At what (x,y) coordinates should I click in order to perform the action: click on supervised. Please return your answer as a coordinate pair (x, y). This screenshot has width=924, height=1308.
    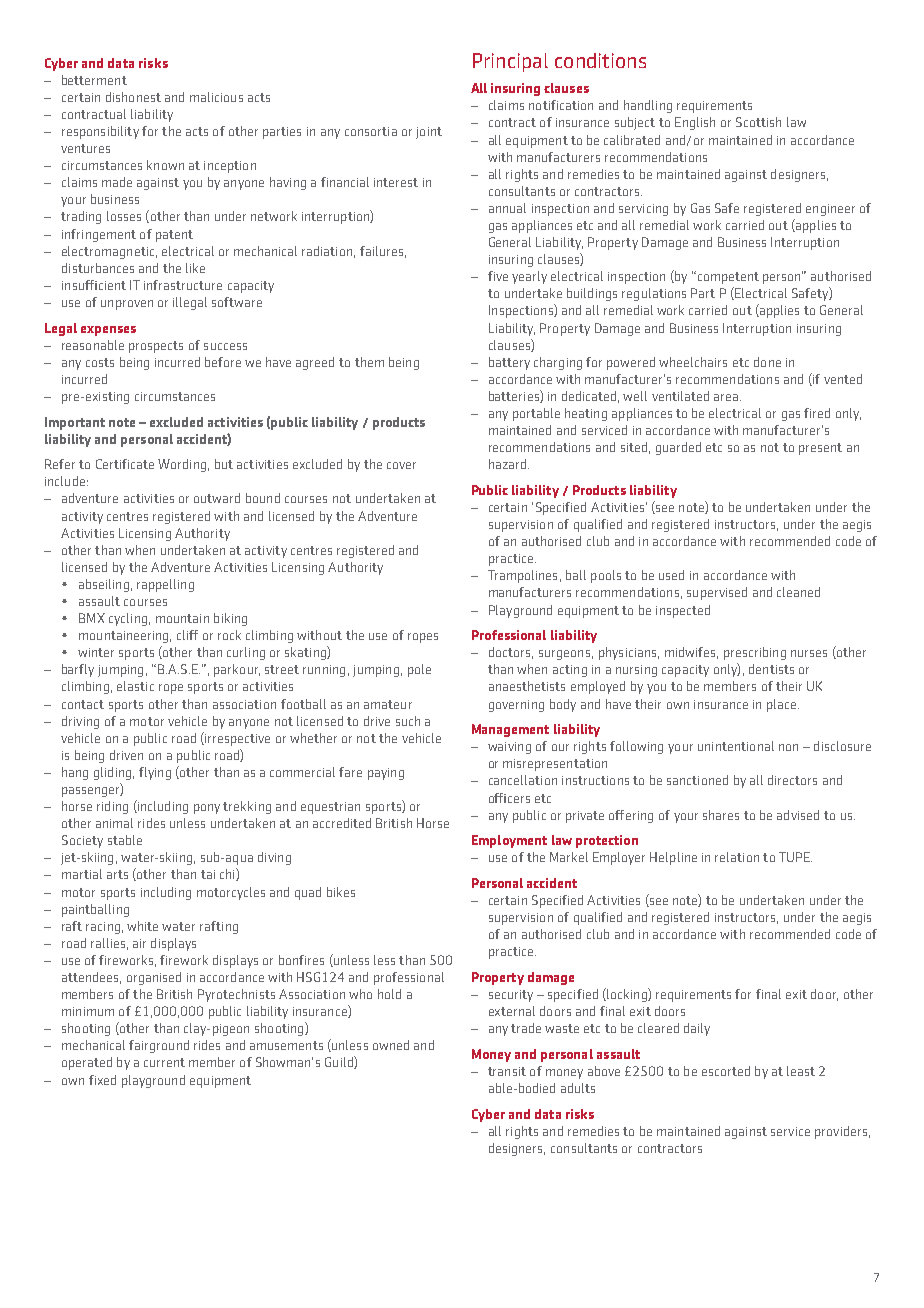
    Looking at the image, I should click on (717, 593).
